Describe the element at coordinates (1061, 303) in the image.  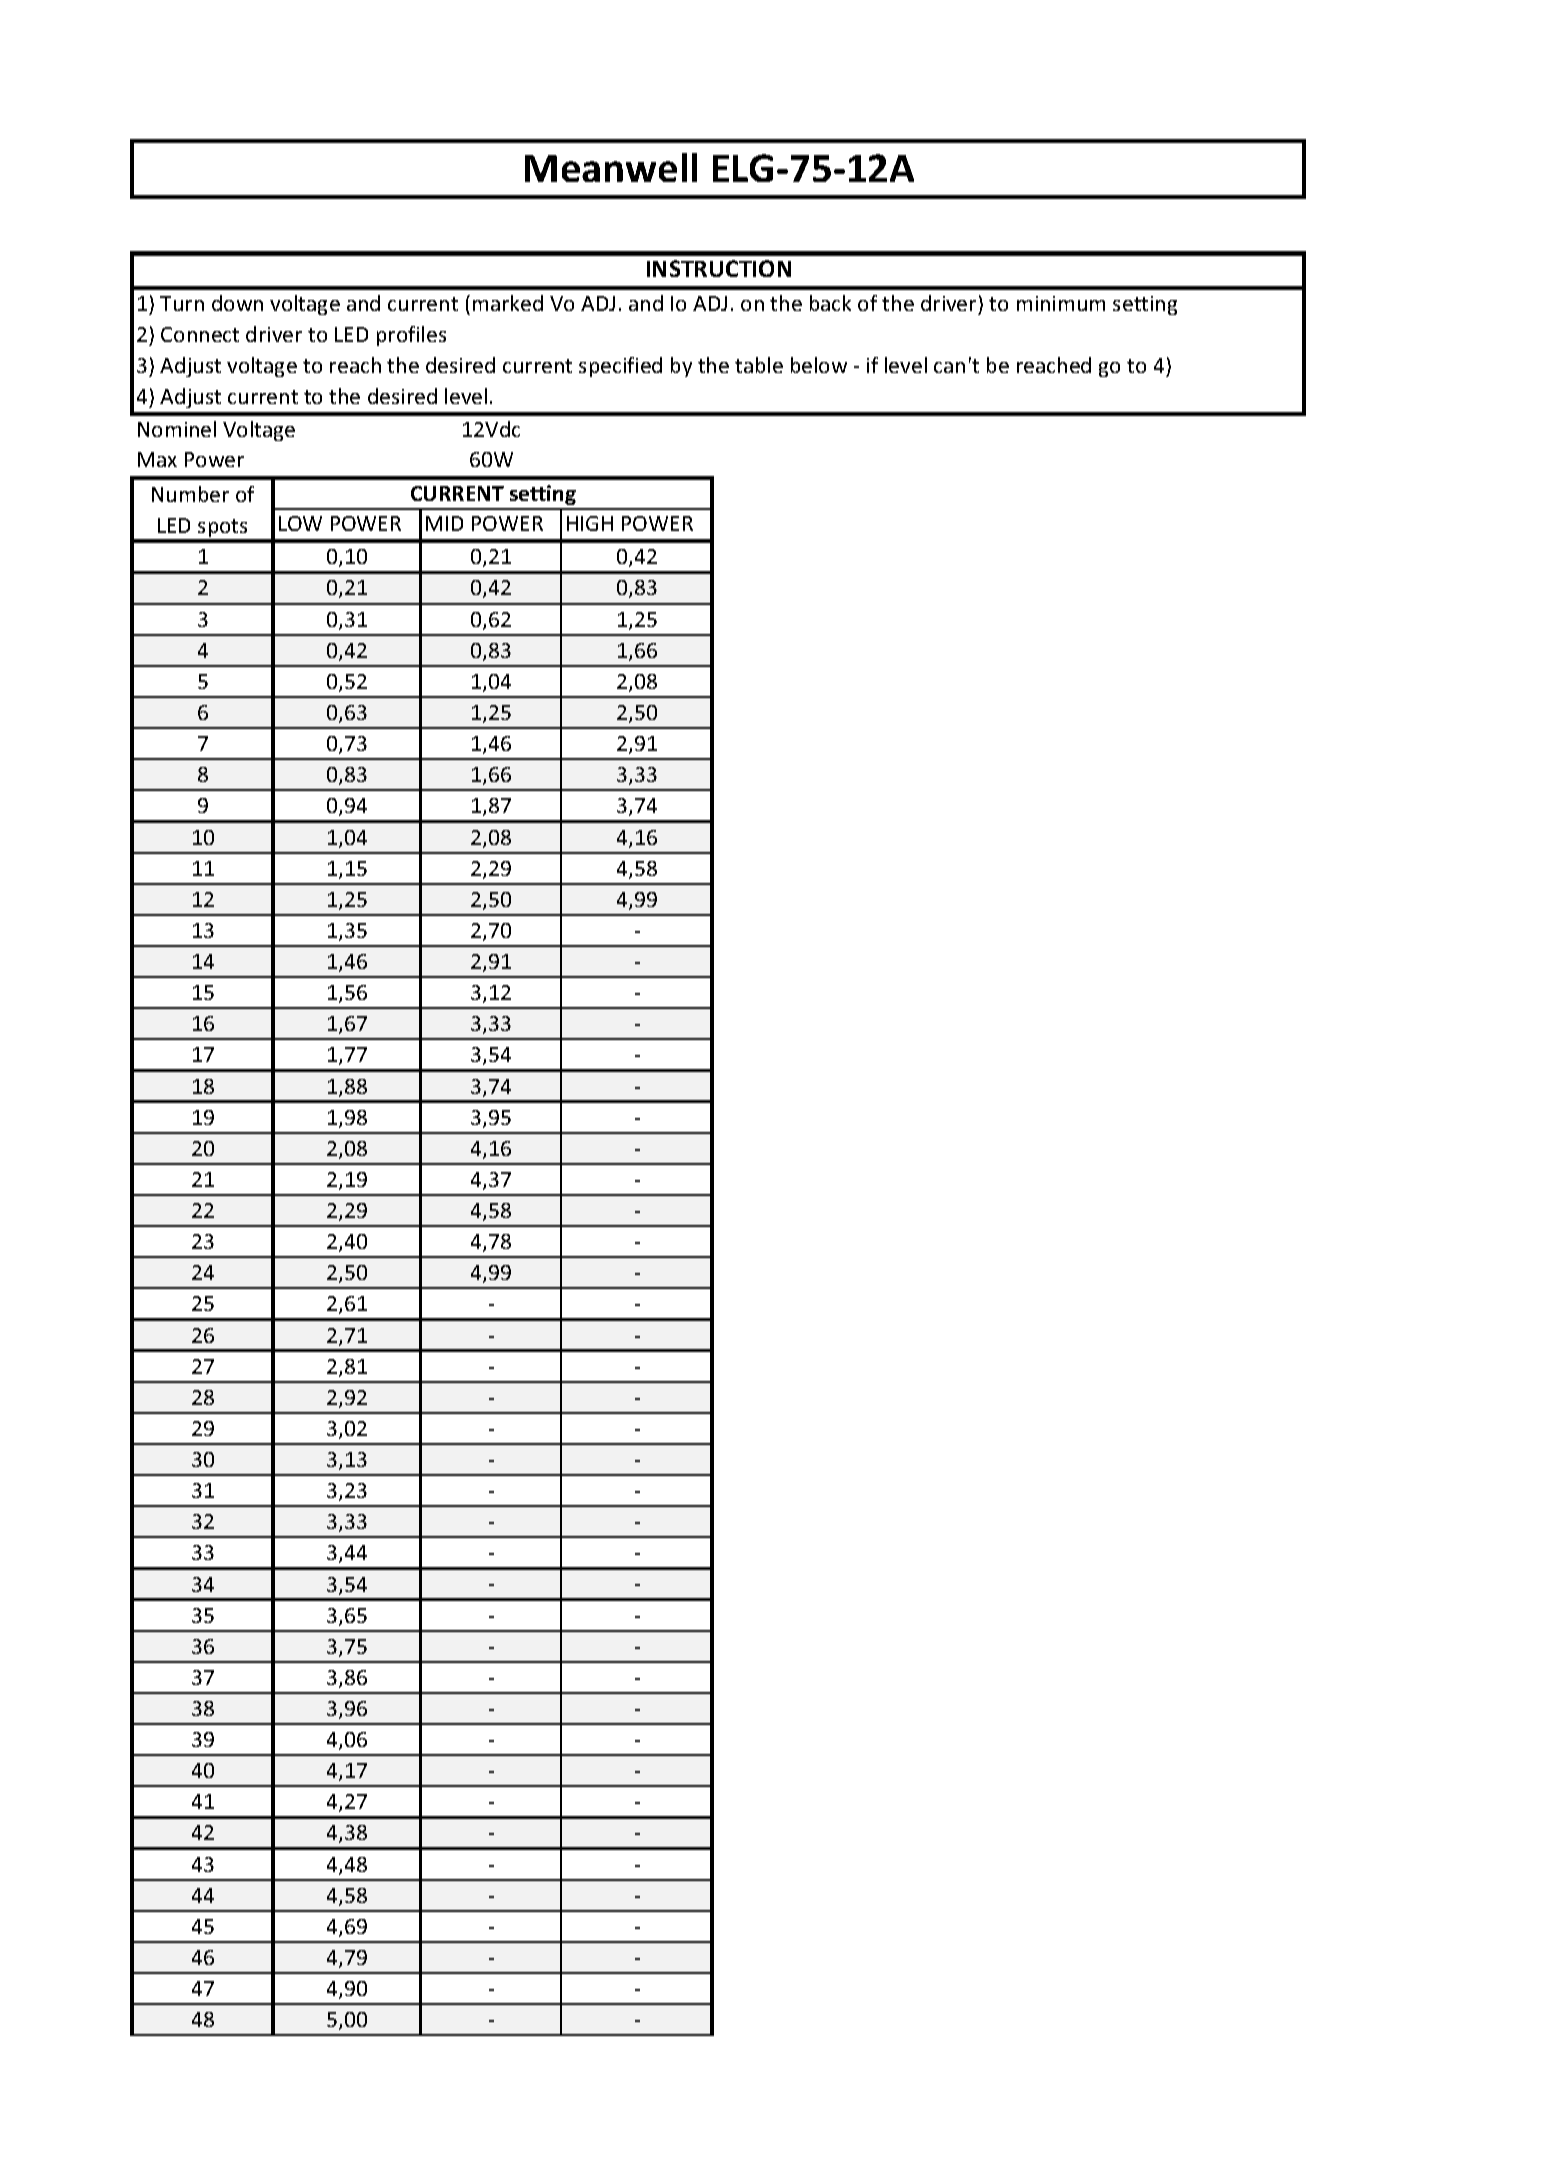
I see `minimum` at that location.
